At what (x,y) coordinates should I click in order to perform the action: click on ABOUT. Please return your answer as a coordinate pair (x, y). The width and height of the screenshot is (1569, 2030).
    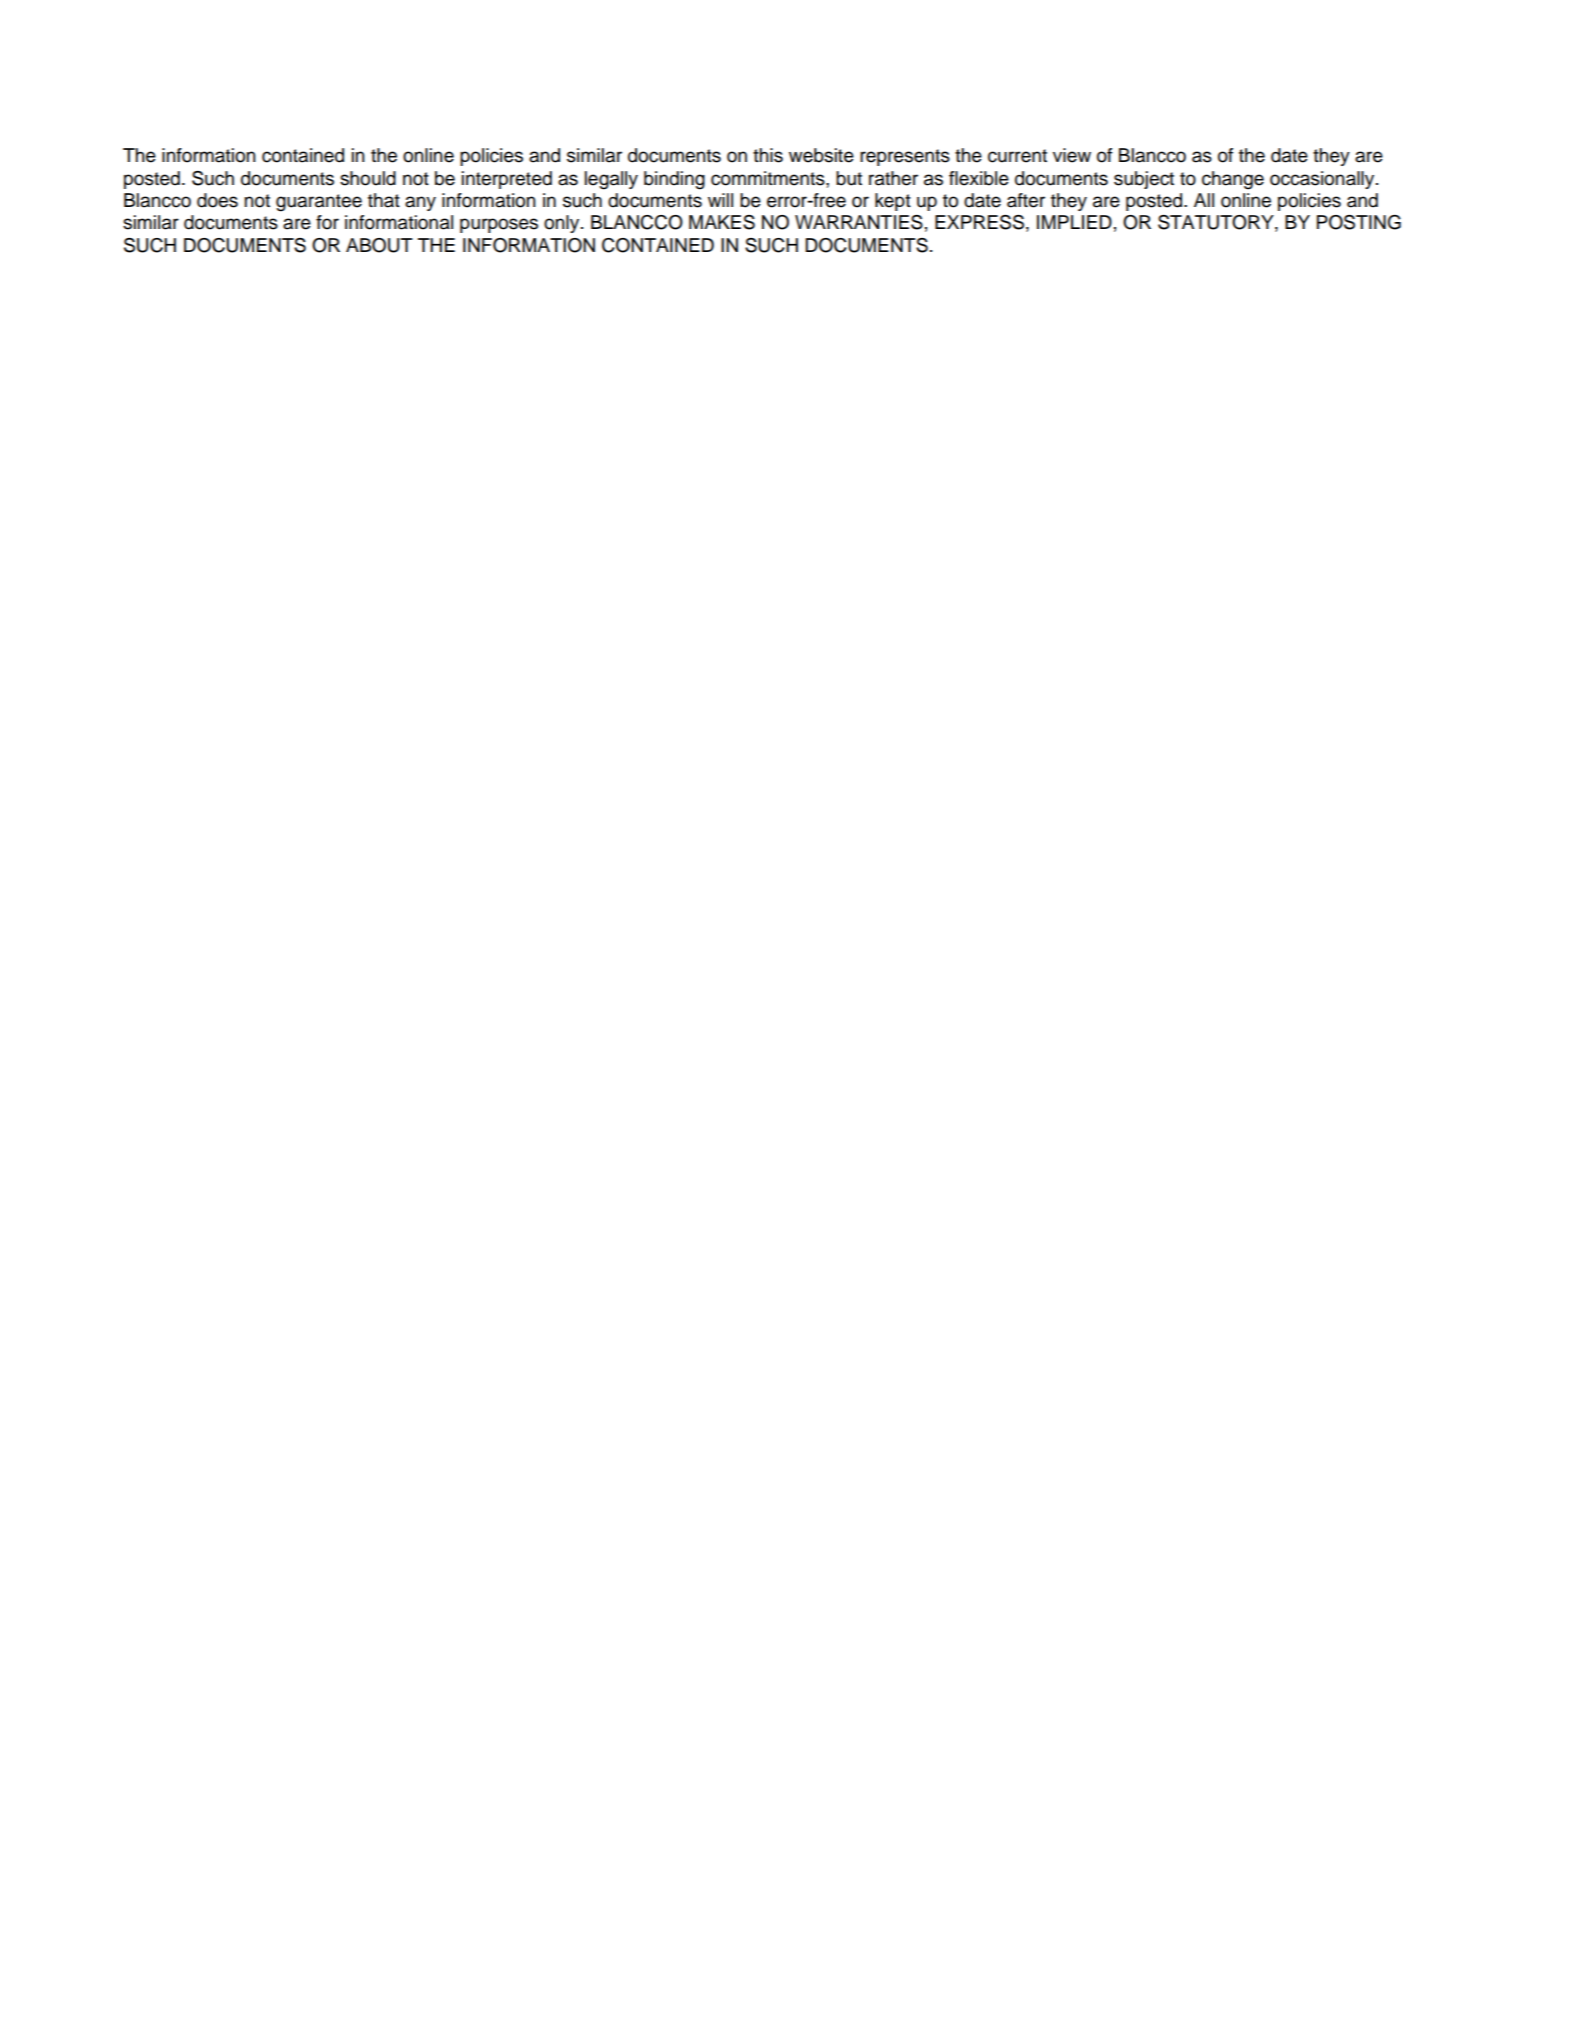
    Looking at the image, I should click on (379, 245).
